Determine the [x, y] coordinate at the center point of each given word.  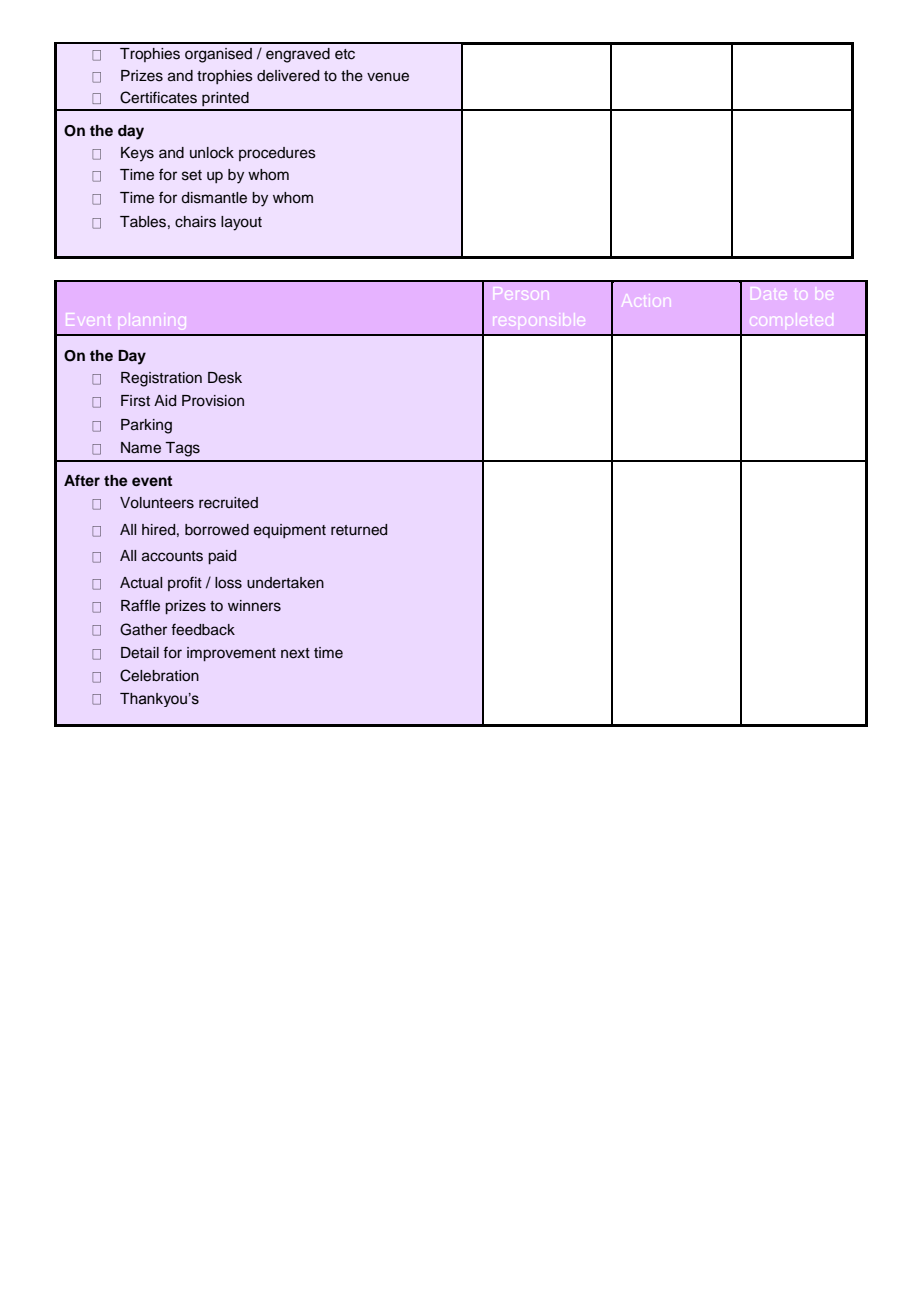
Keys [137, 154]
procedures [277, 154]
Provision [213, 401]
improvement [231, 654]
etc [345, 54]
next [295, 653]
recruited [228, 503]
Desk [225, 378]
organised [218, 55]
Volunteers [157, 503]
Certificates [158, 97]
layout [241, 223]
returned [359, 530]
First [135, 401]
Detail [140, 653]
